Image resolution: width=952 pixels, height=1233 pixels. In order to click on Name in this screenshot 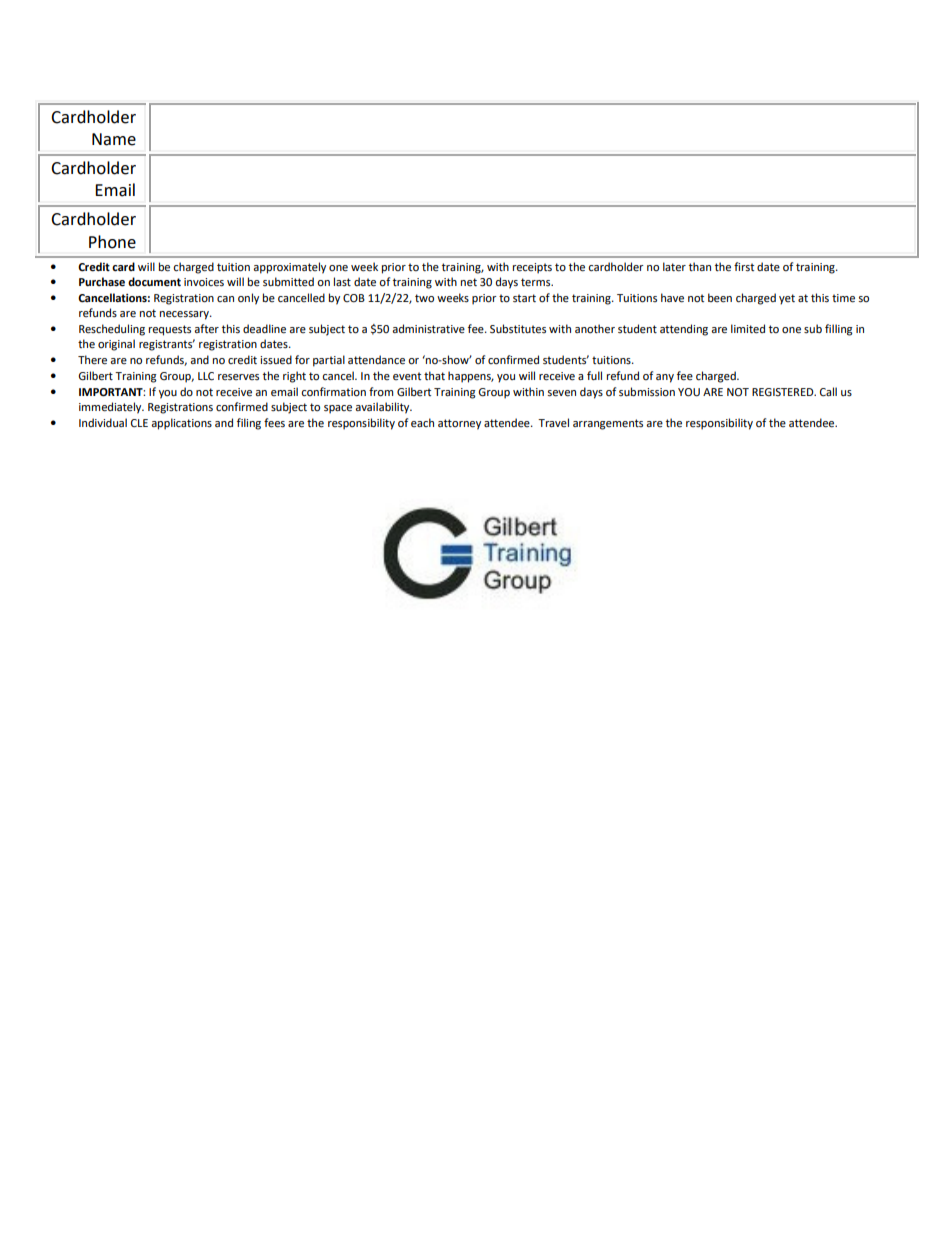, I will do `click(114, 139)`.
